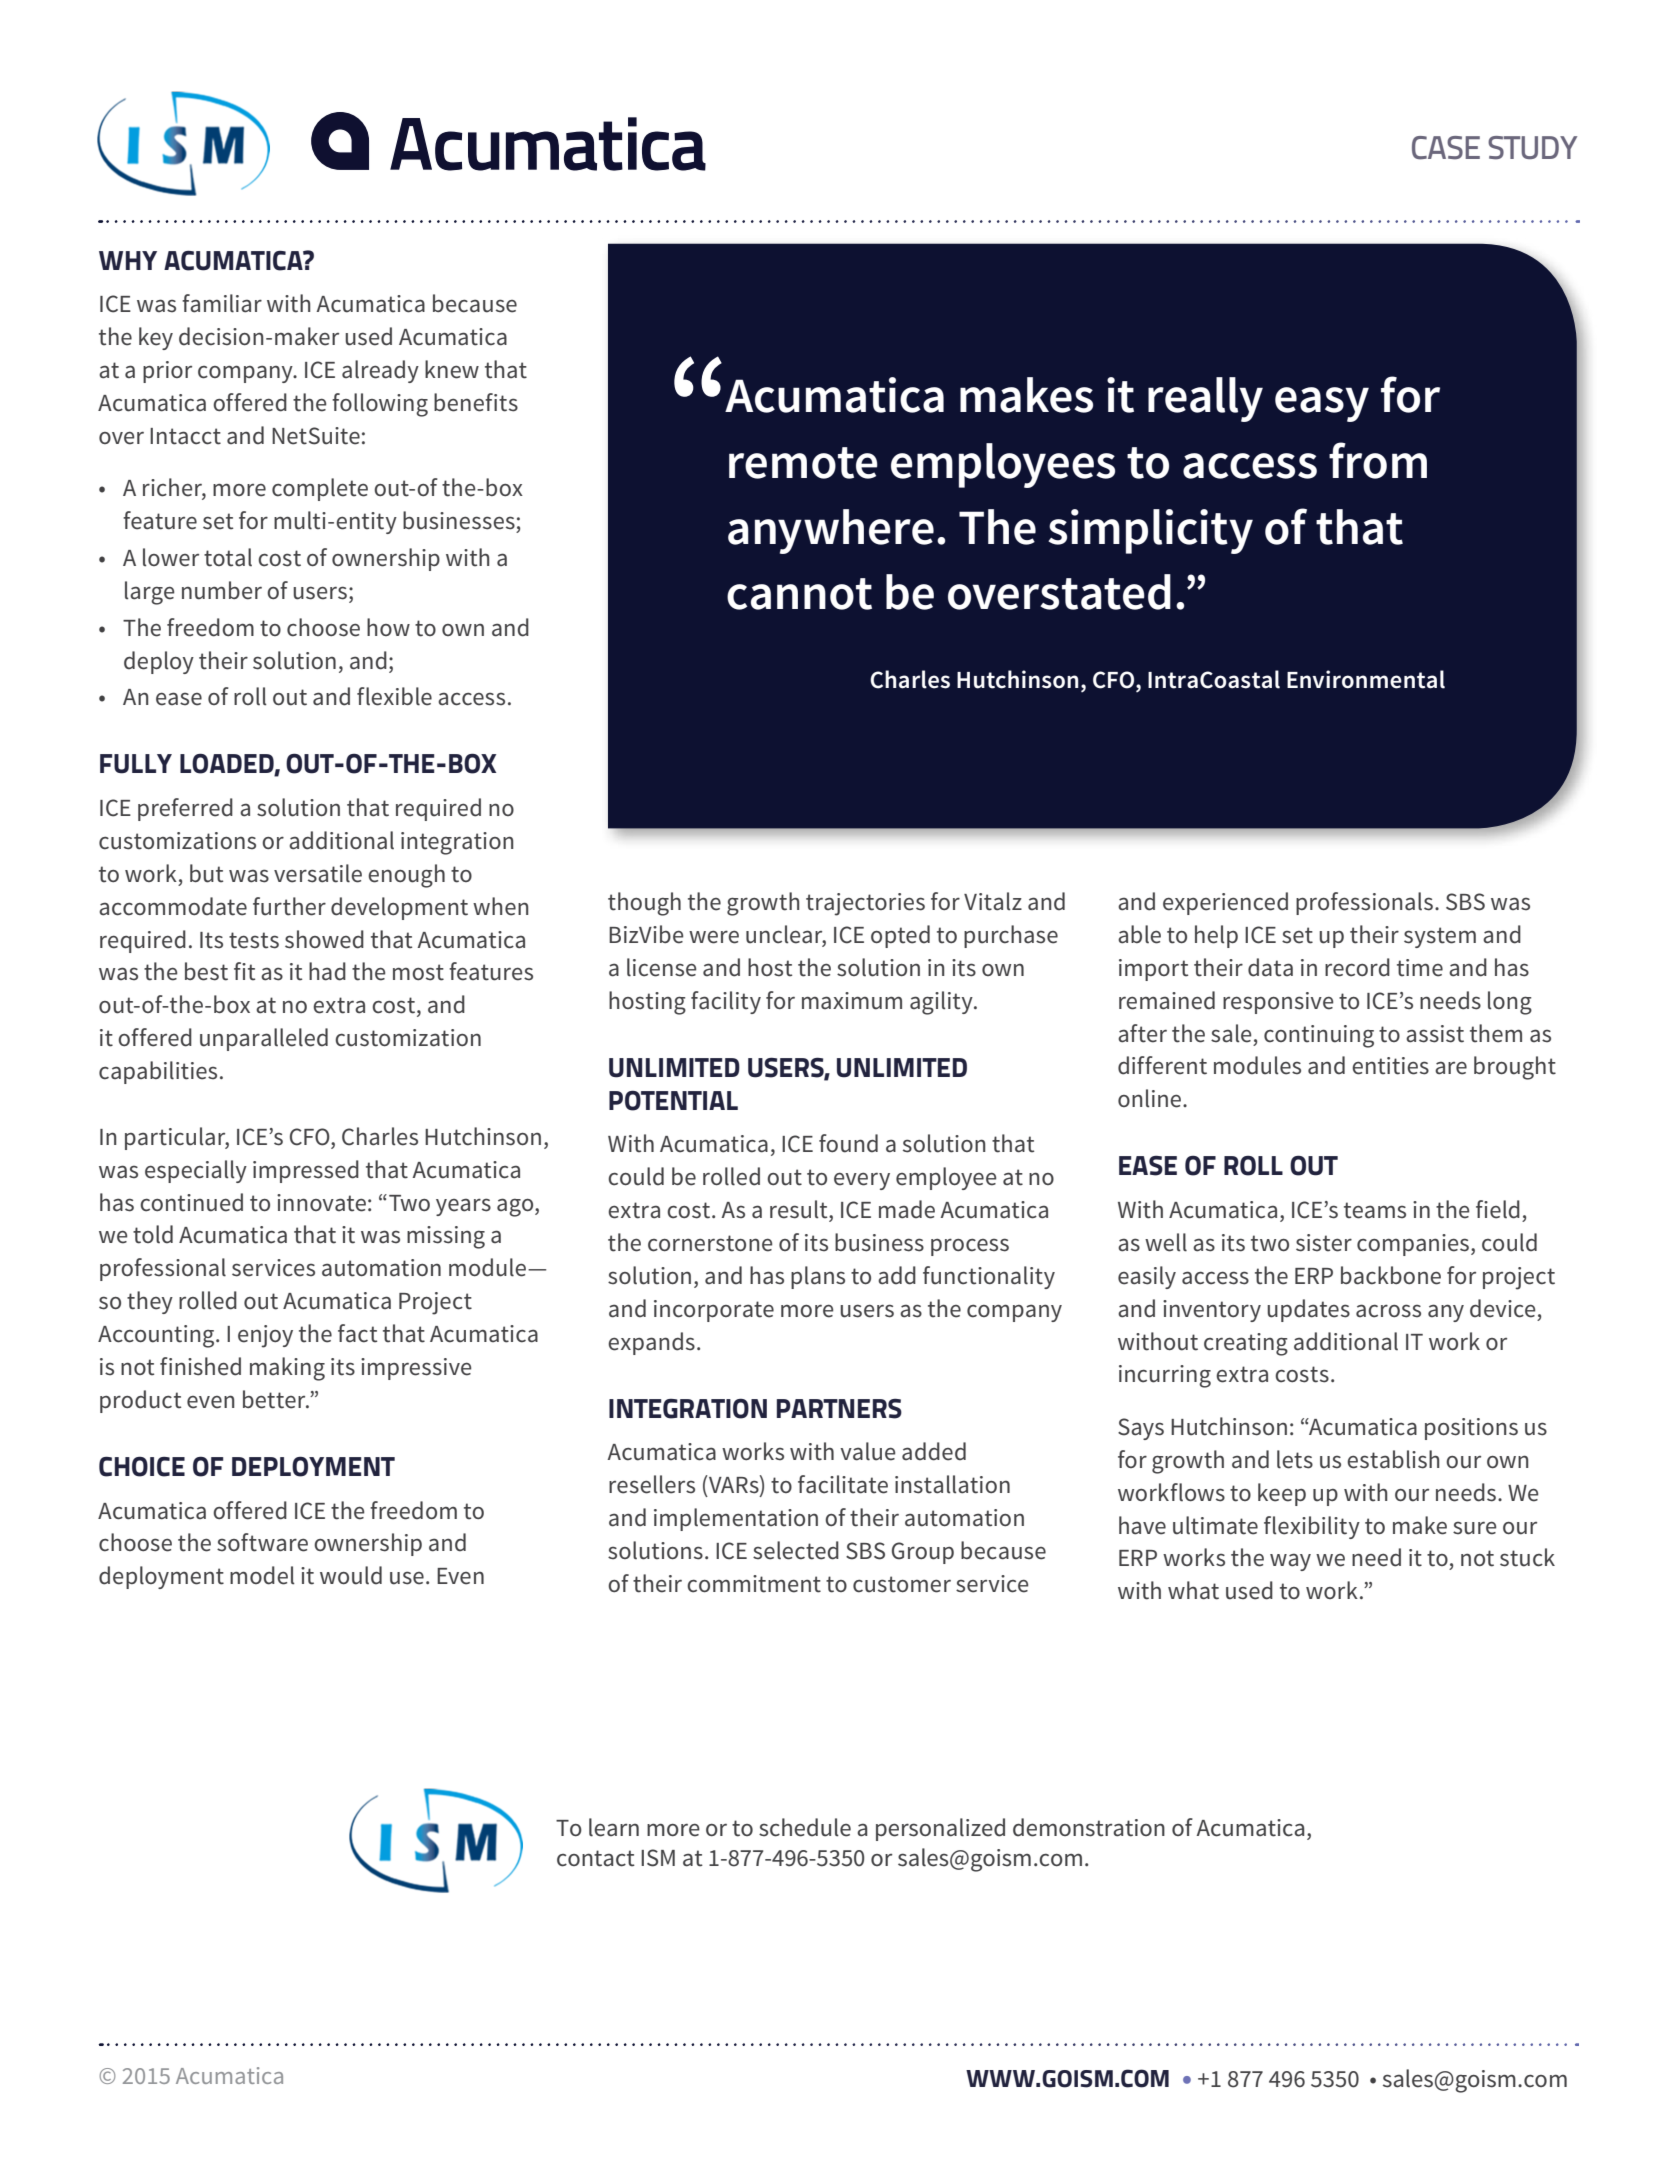  What do you see at coordinates (222, 303) in the document?
I see `familiar` at bounding box center [222, 303].
